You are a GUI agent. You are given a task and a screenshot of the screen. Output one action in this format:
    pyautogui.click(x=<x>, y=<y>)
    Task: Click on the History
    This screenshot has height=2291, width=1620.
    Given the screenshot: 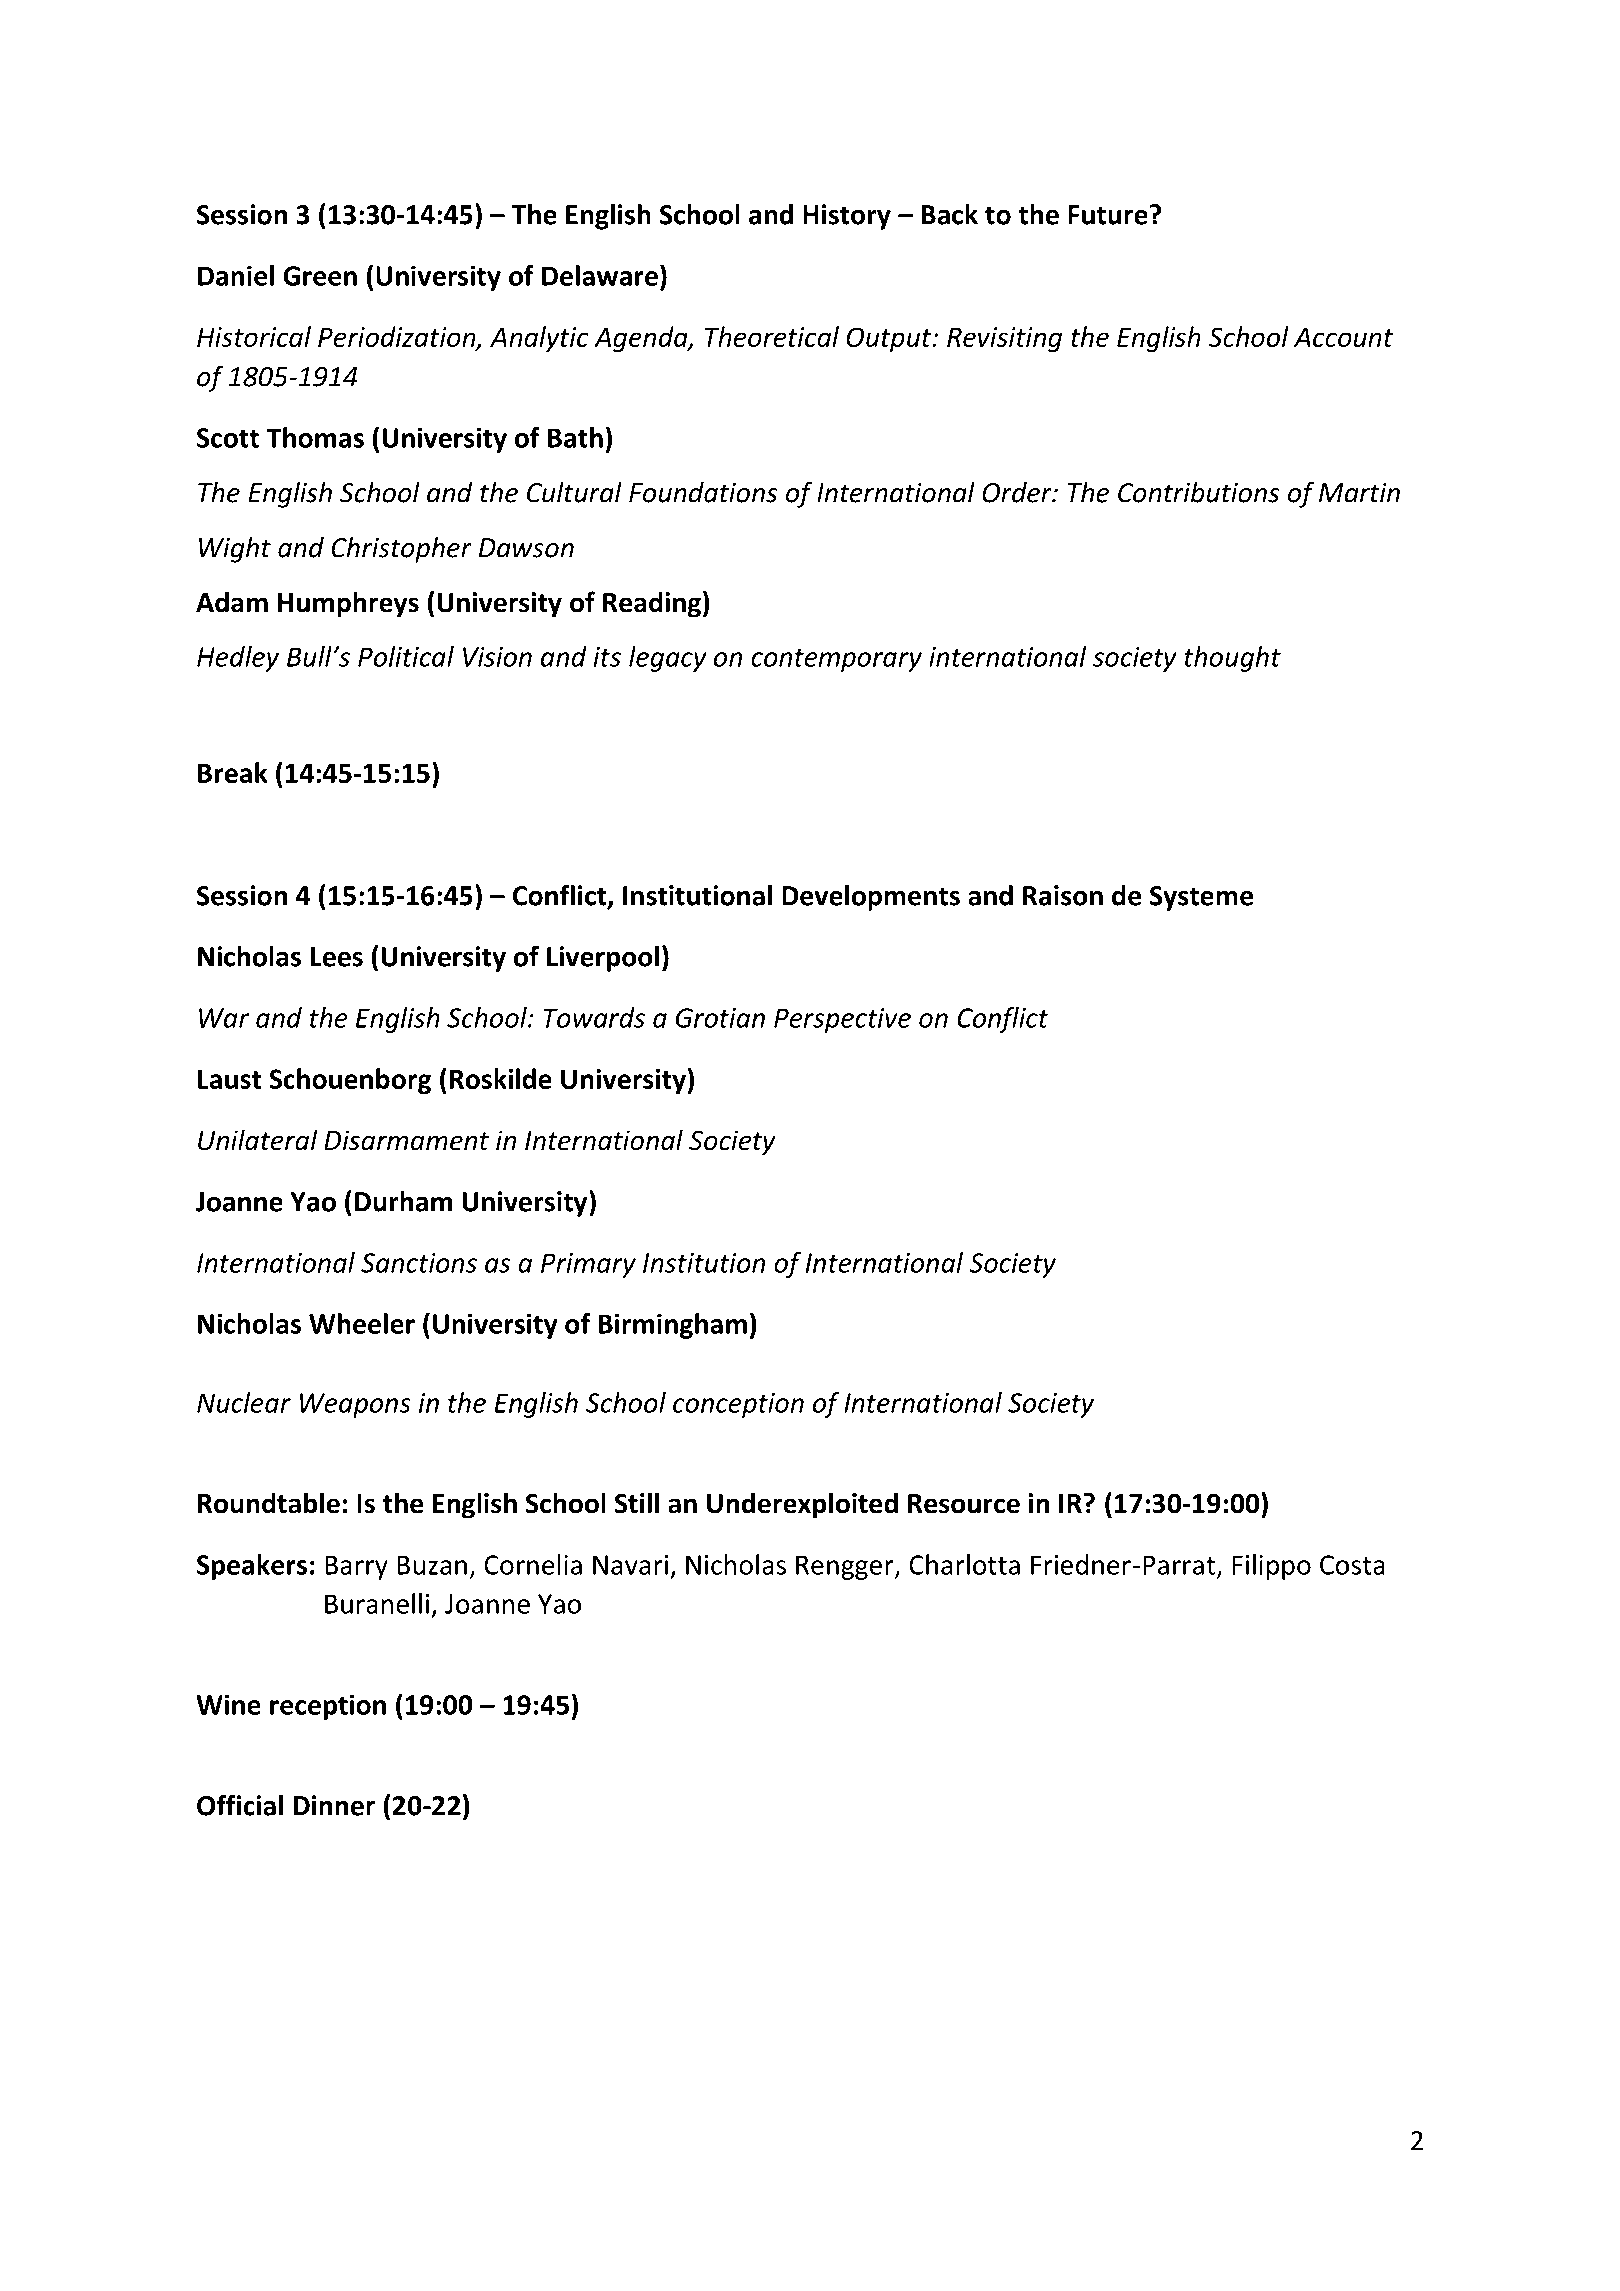 What is the action you would take?
    pyautogui.click(x=847, y=217)
